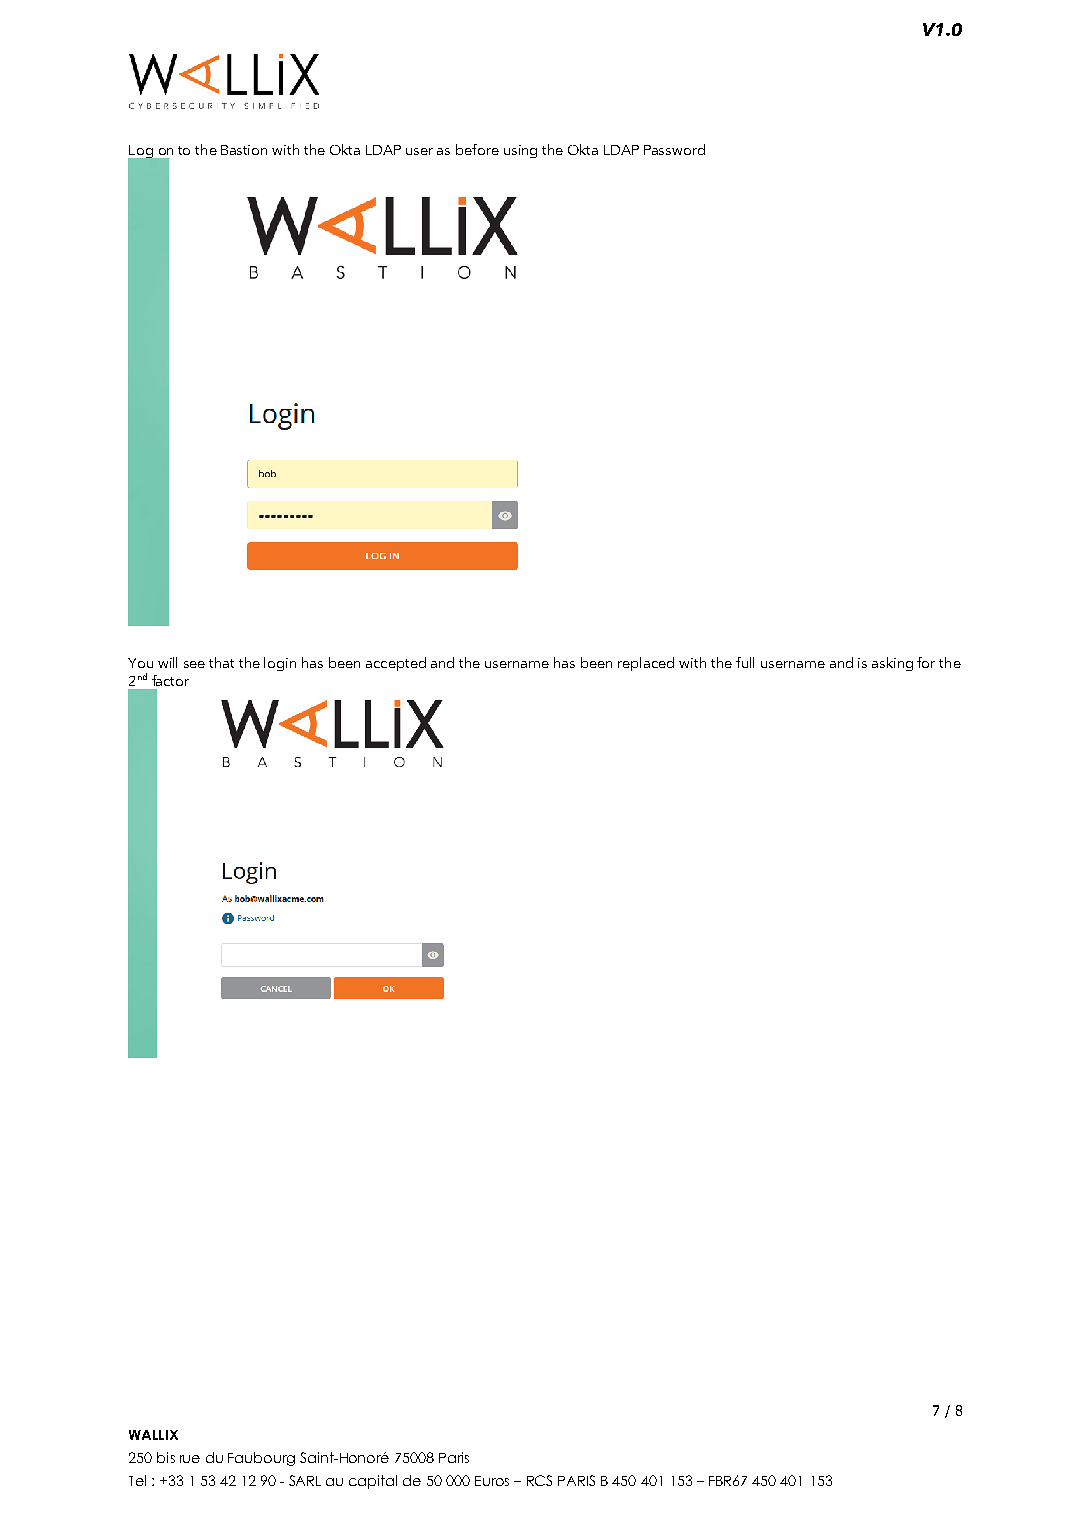 This screenshot has height=1524, width=1078. What do you see at coordinates (674, 149) in the screenshot?
I see `Password` at bounding box center [674, 149].
